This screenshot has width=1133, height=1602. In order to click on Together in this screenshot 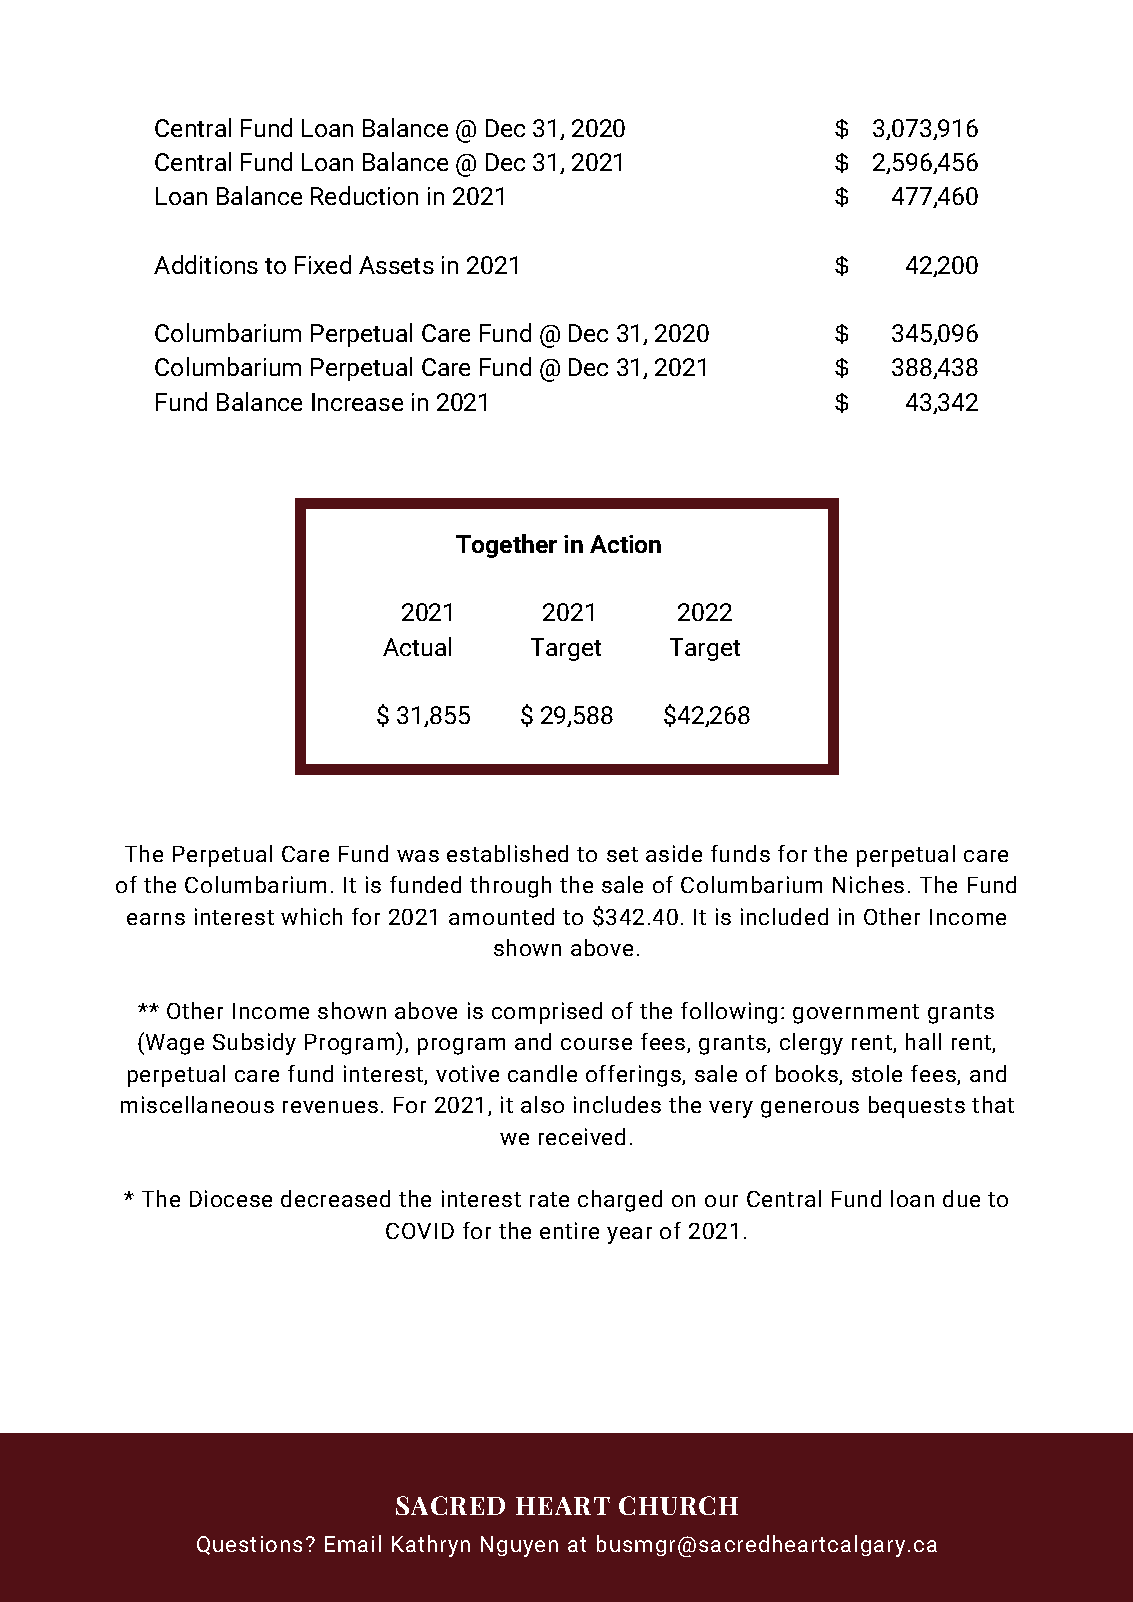, I will do `click(506, 546)`.
